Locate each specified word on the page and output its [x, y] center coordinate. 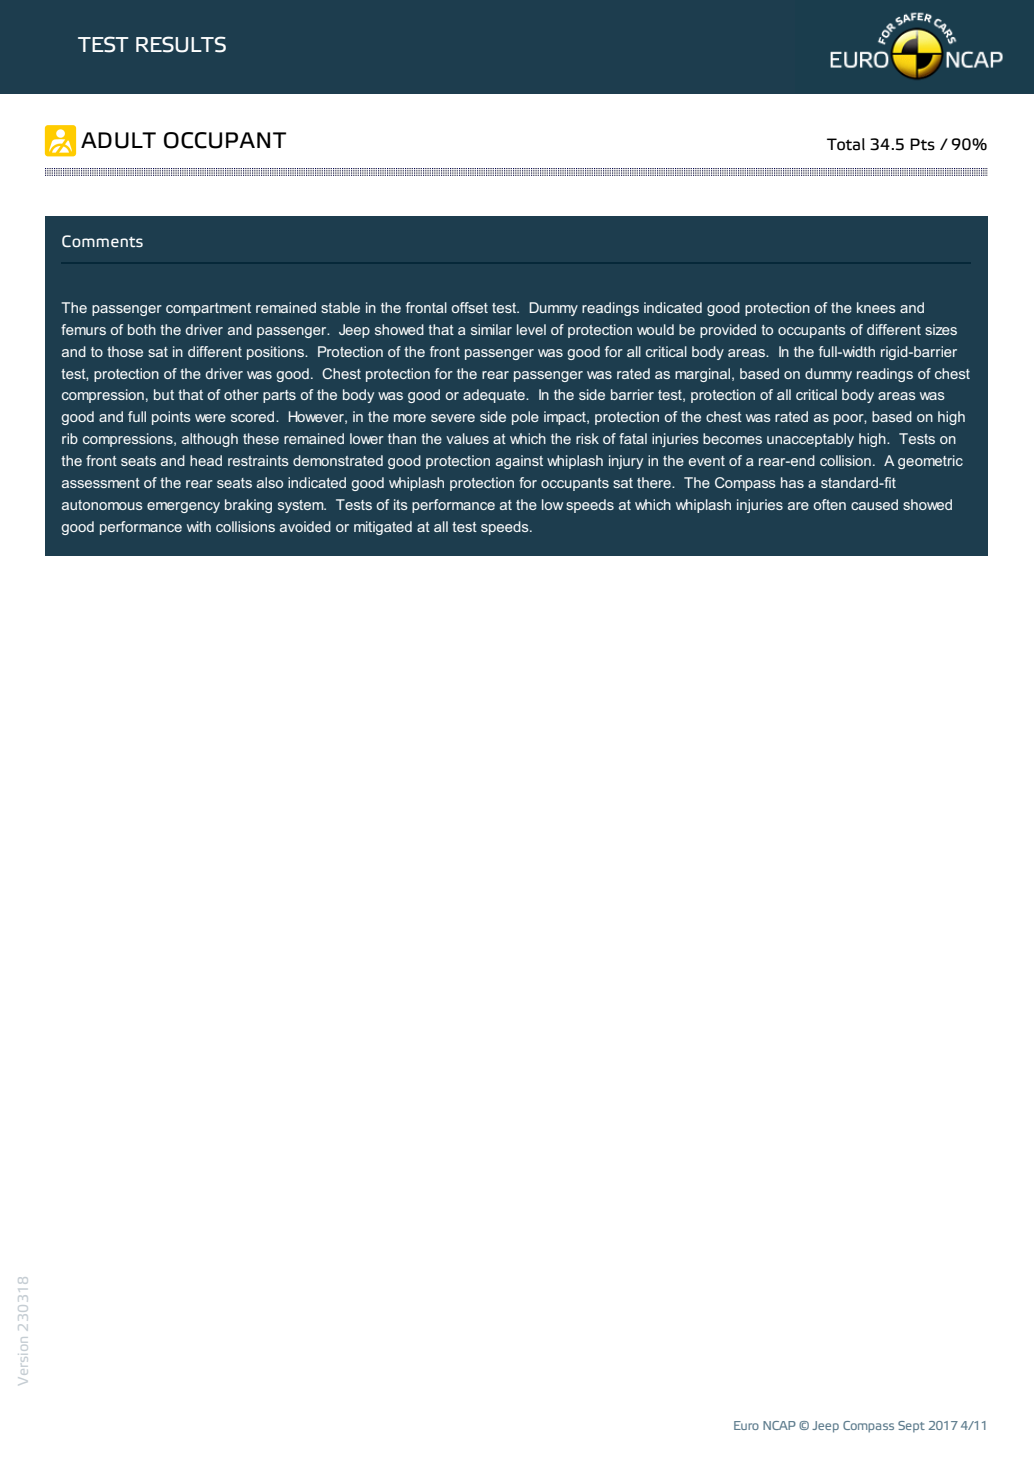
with [199, 526]
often [830, 504]
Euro [746, 1425]
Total [846, 144]
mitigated [383, 528]
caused [874, 504]
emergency [183, 507]
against [519, 462]
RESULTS [181, 44]
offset [470, 307]
